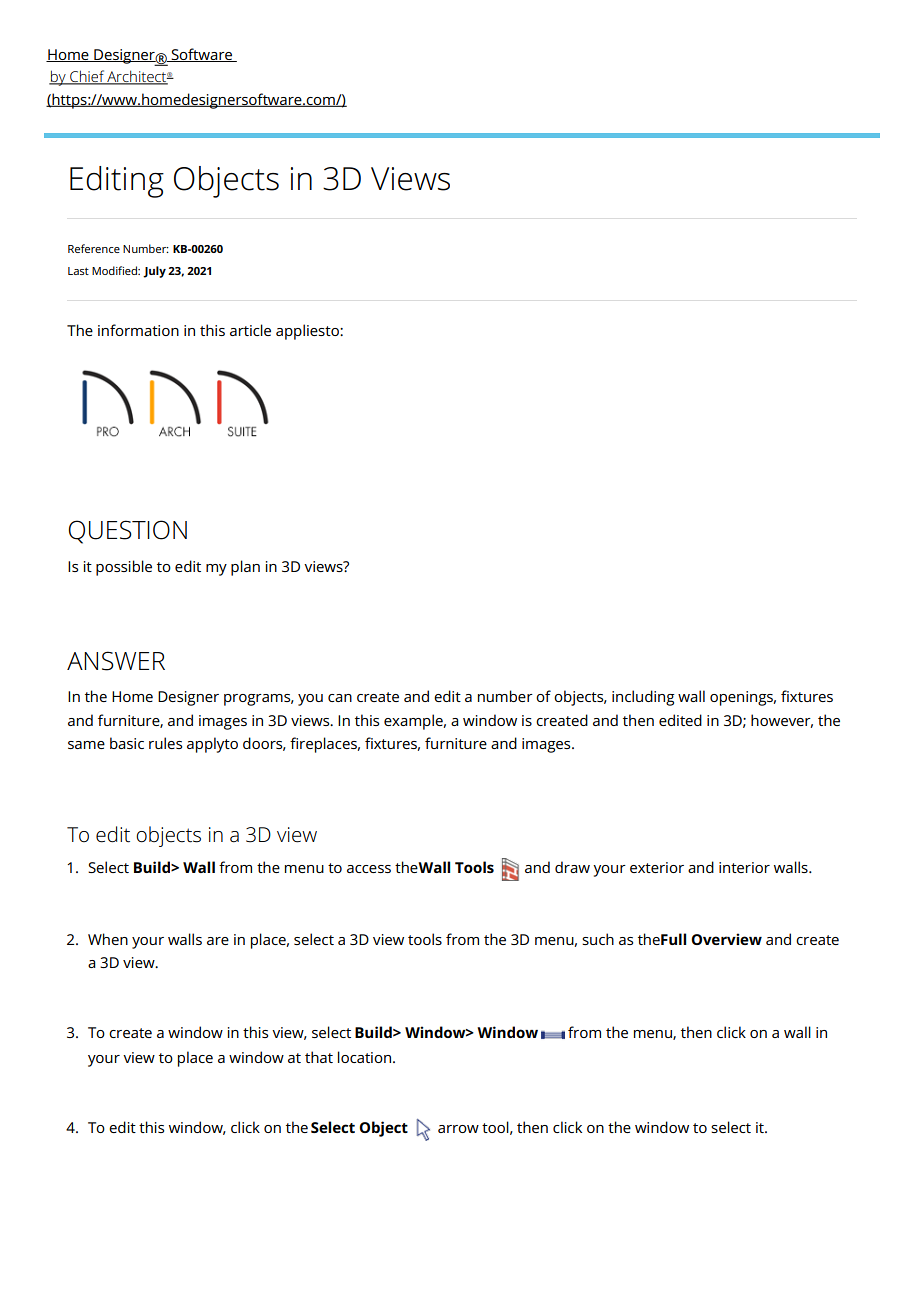 The width and height of the image is (924, 1308). Describe the element at coordinates (116, 661) in the image. I see `ANSWER` at that location.
